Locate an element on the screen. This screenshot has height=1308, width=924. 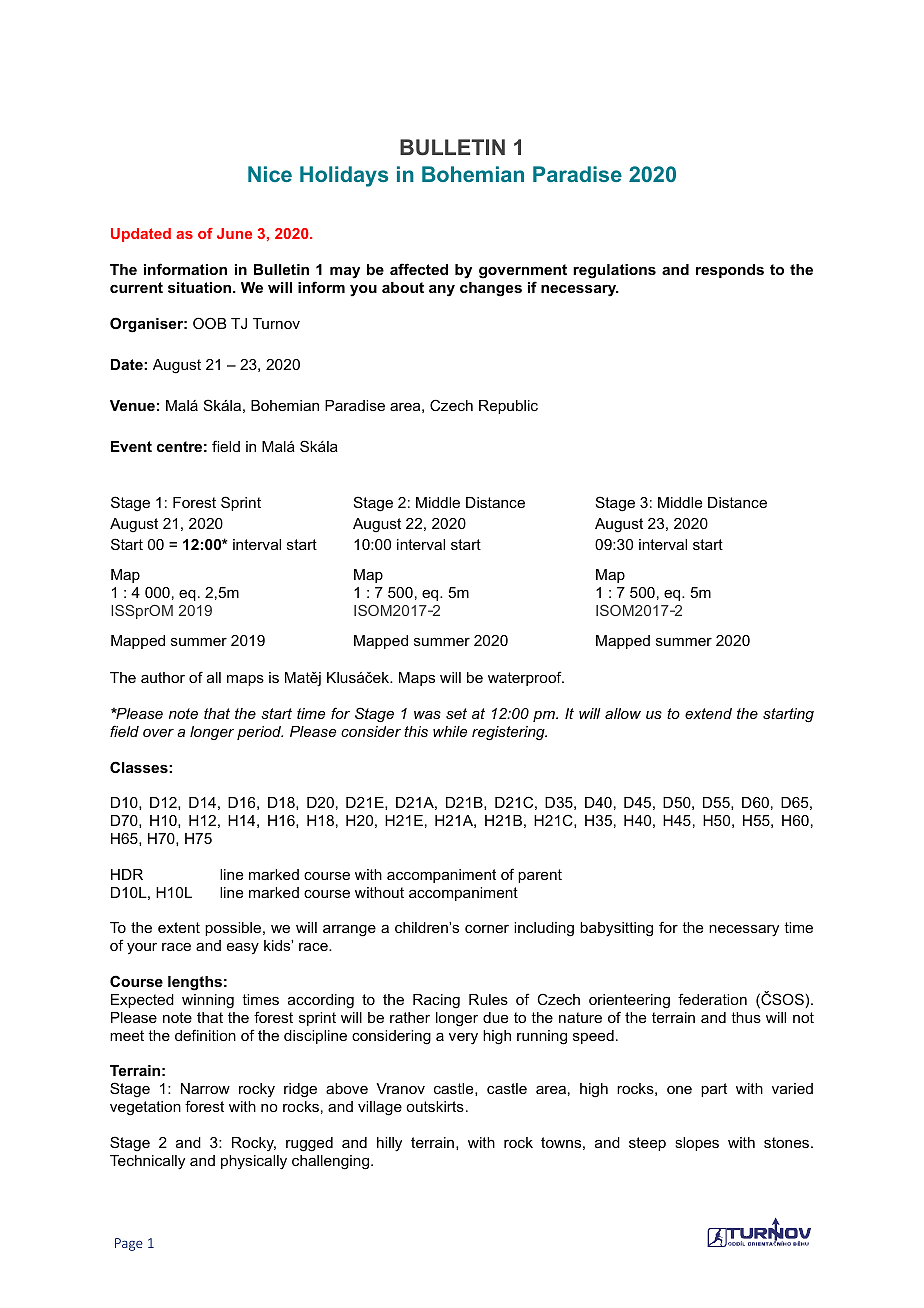
federation is located at coordinates (712, 999).
